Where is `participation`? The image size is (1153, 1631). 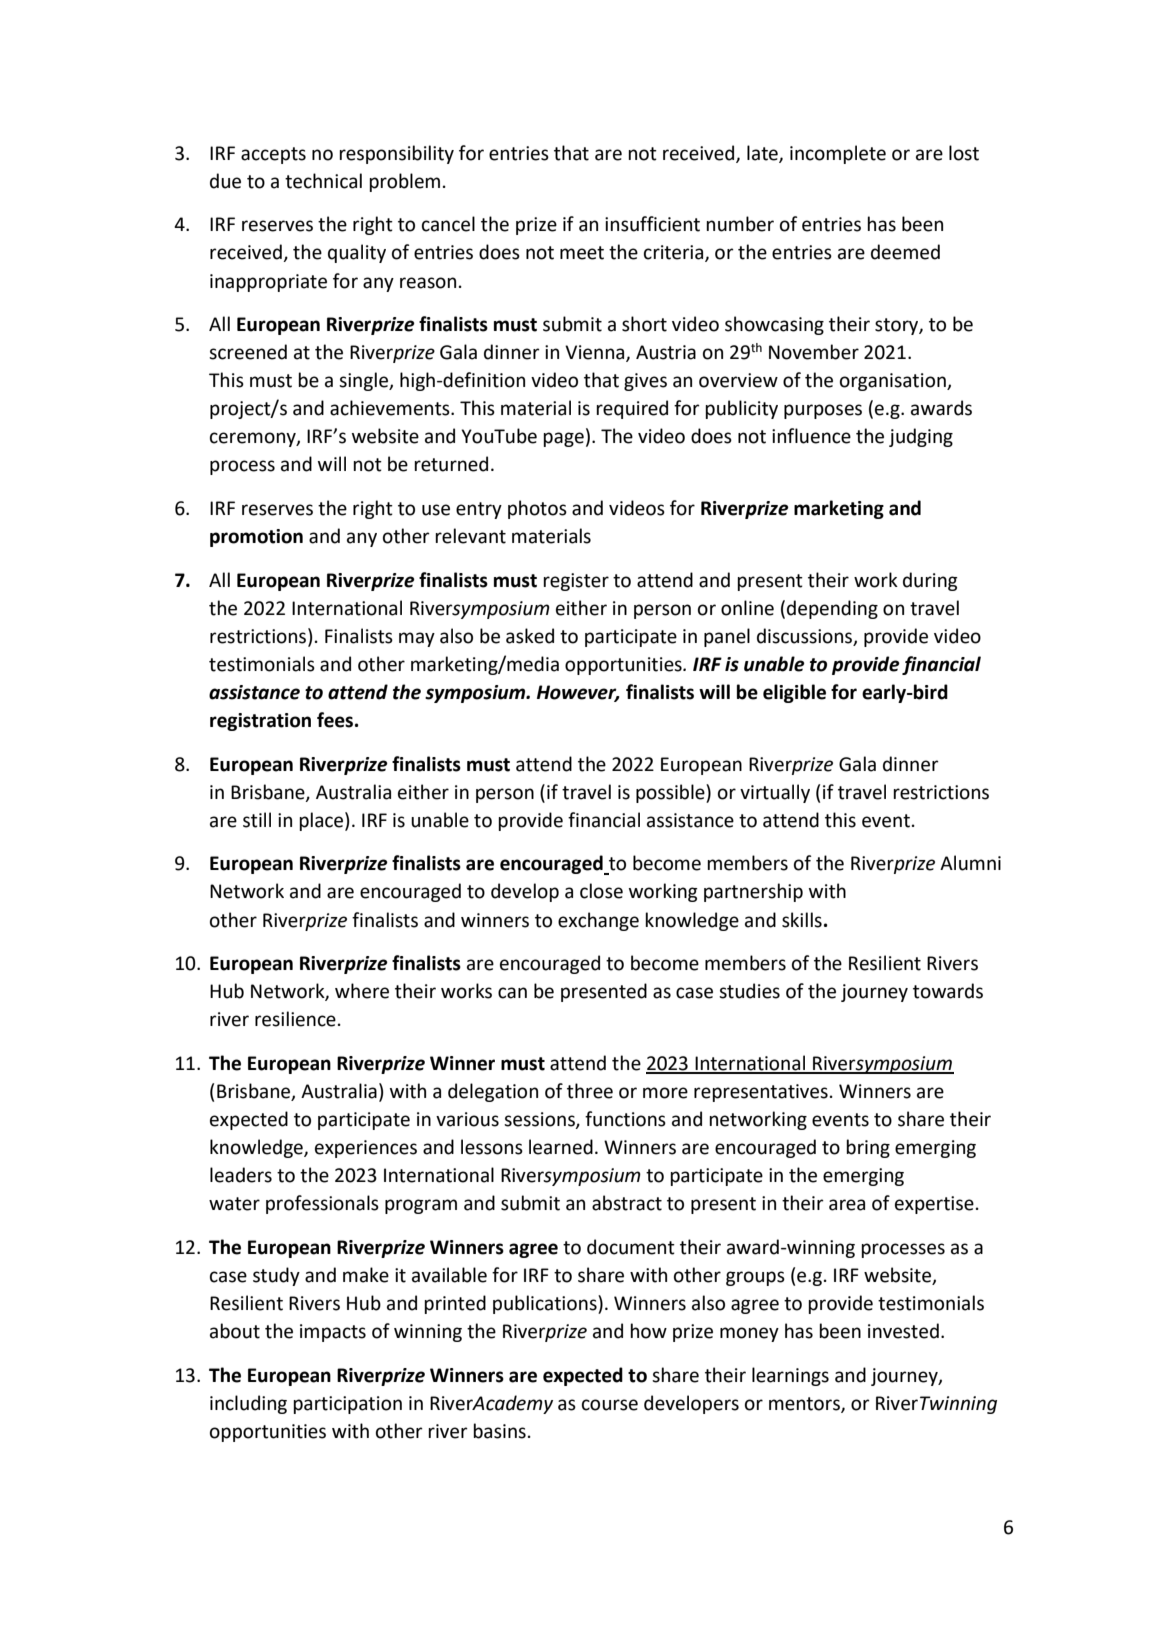 participation is located at coordinates (347, 1405).
